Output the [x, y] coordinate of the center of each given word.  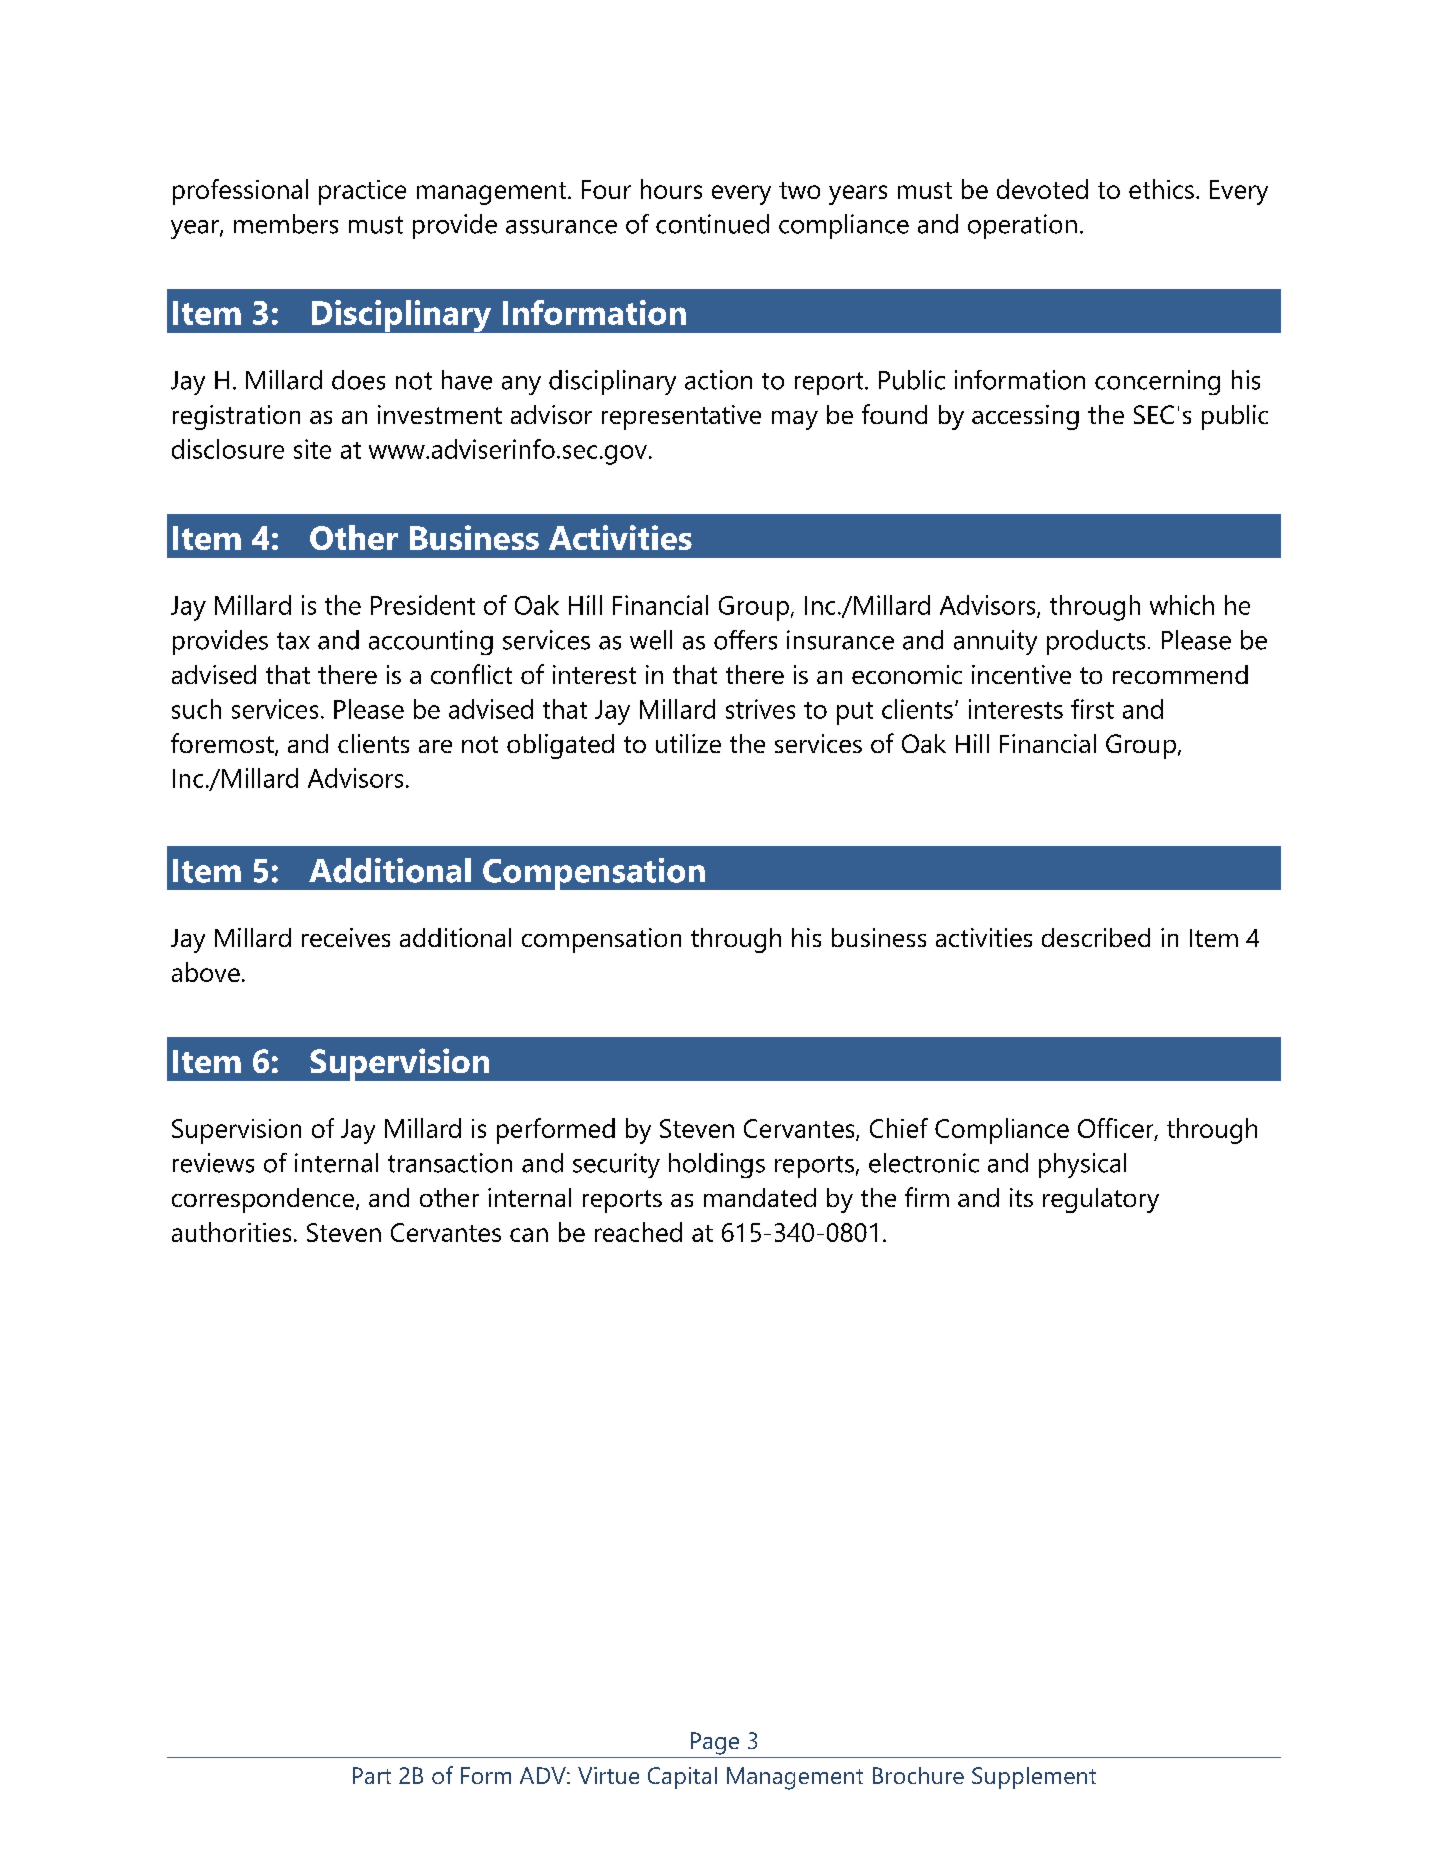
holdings [717, 1165]
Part [372, 1775]
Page [715, 1743]
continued [712, 224]
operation [1022, 226]
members [286, 224]
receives [346, 937]
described [1096, 937]
